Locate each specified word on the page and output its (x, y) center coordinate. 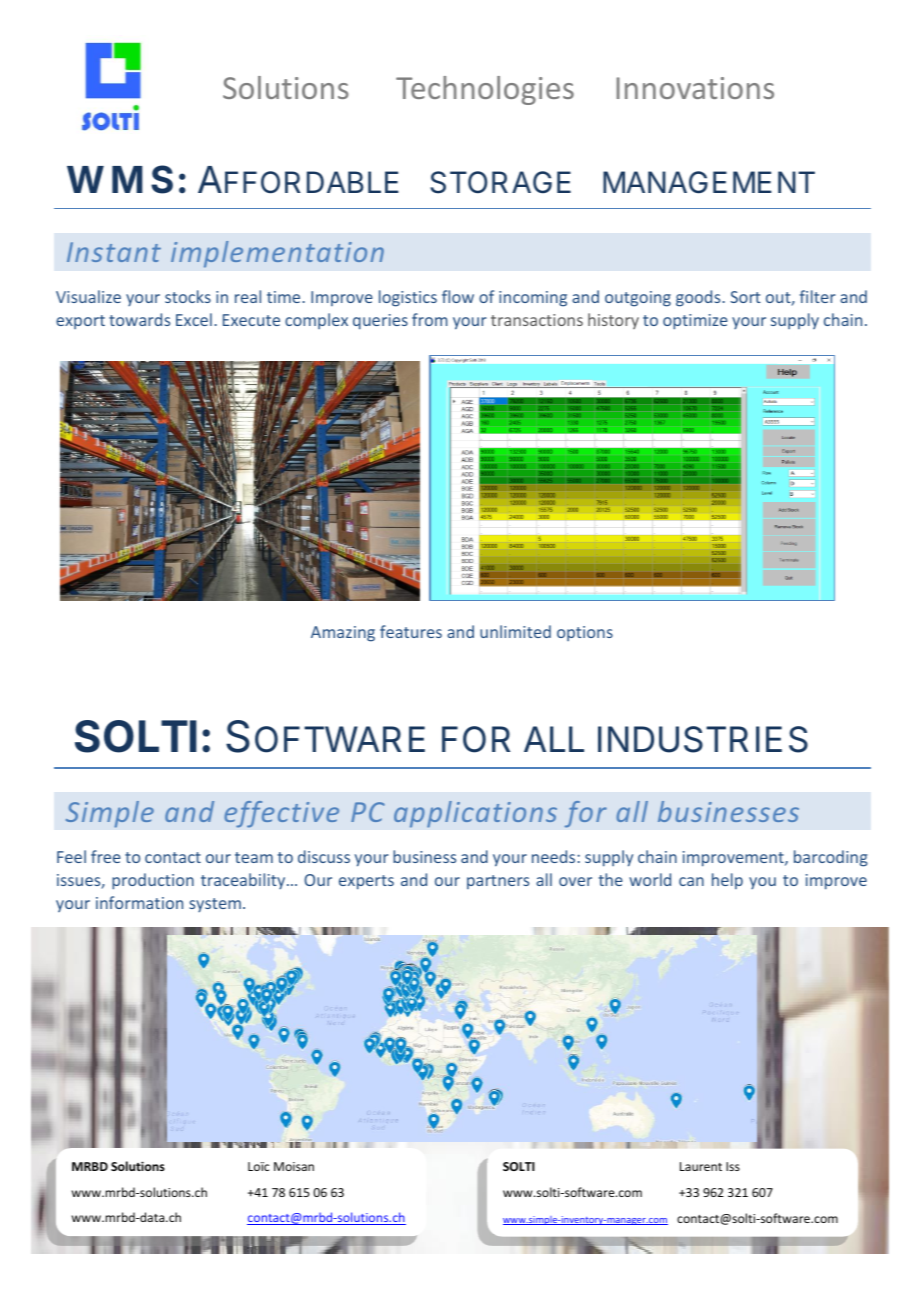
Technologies (485, 90)
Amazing (343, 634)
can (691, 881)
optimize (695, 322)
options (585, 633)
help (727, 881)
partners (498, 882)
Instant (114, 252)
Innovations (695, 88)
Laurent (701, 1166)
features (411, 631)
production (153, 881)
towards (139, 319)
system (215, 905)
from (430, 319)
